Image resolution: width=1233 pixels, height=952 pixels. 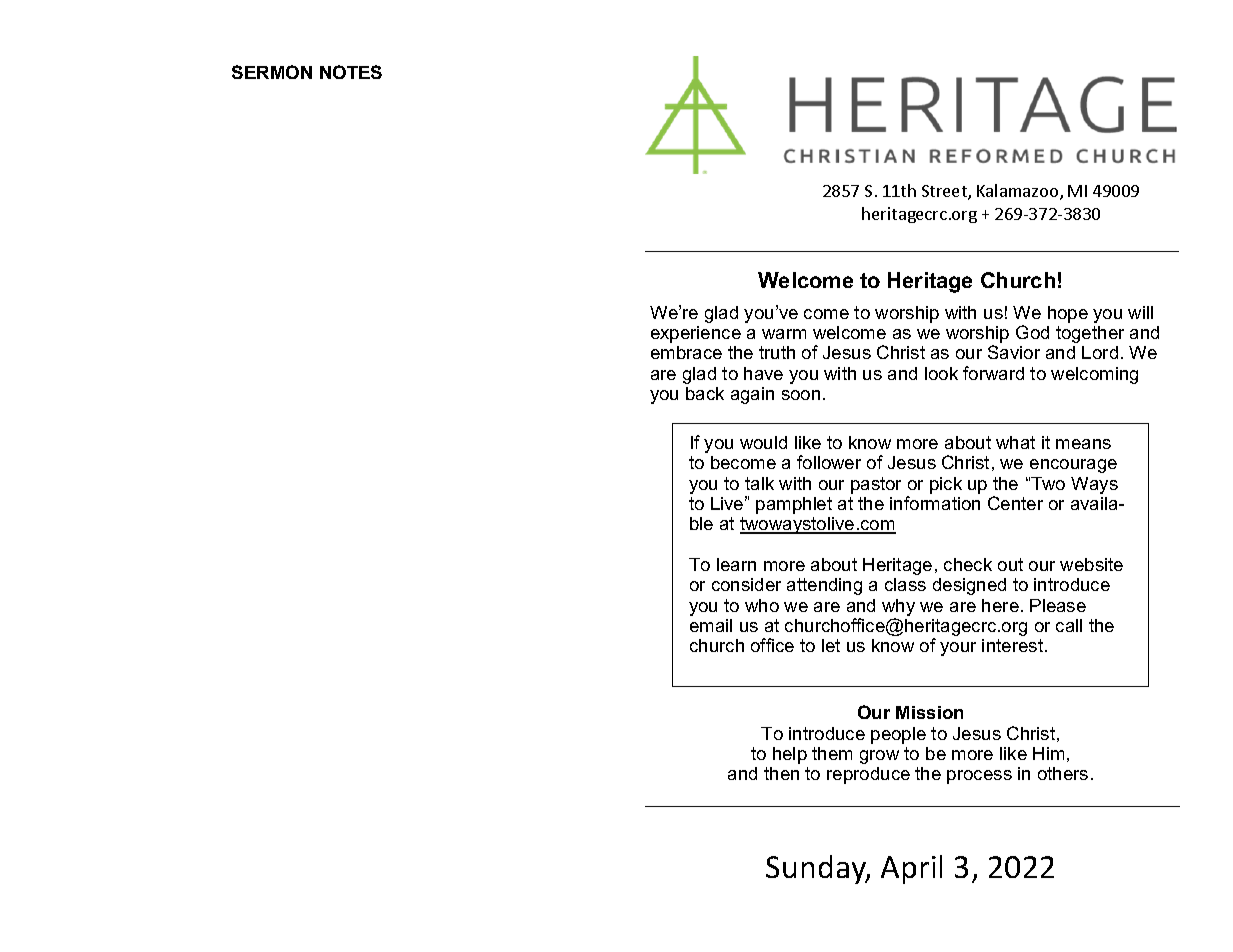 I want to click on email, so click(x=711, y=625).
